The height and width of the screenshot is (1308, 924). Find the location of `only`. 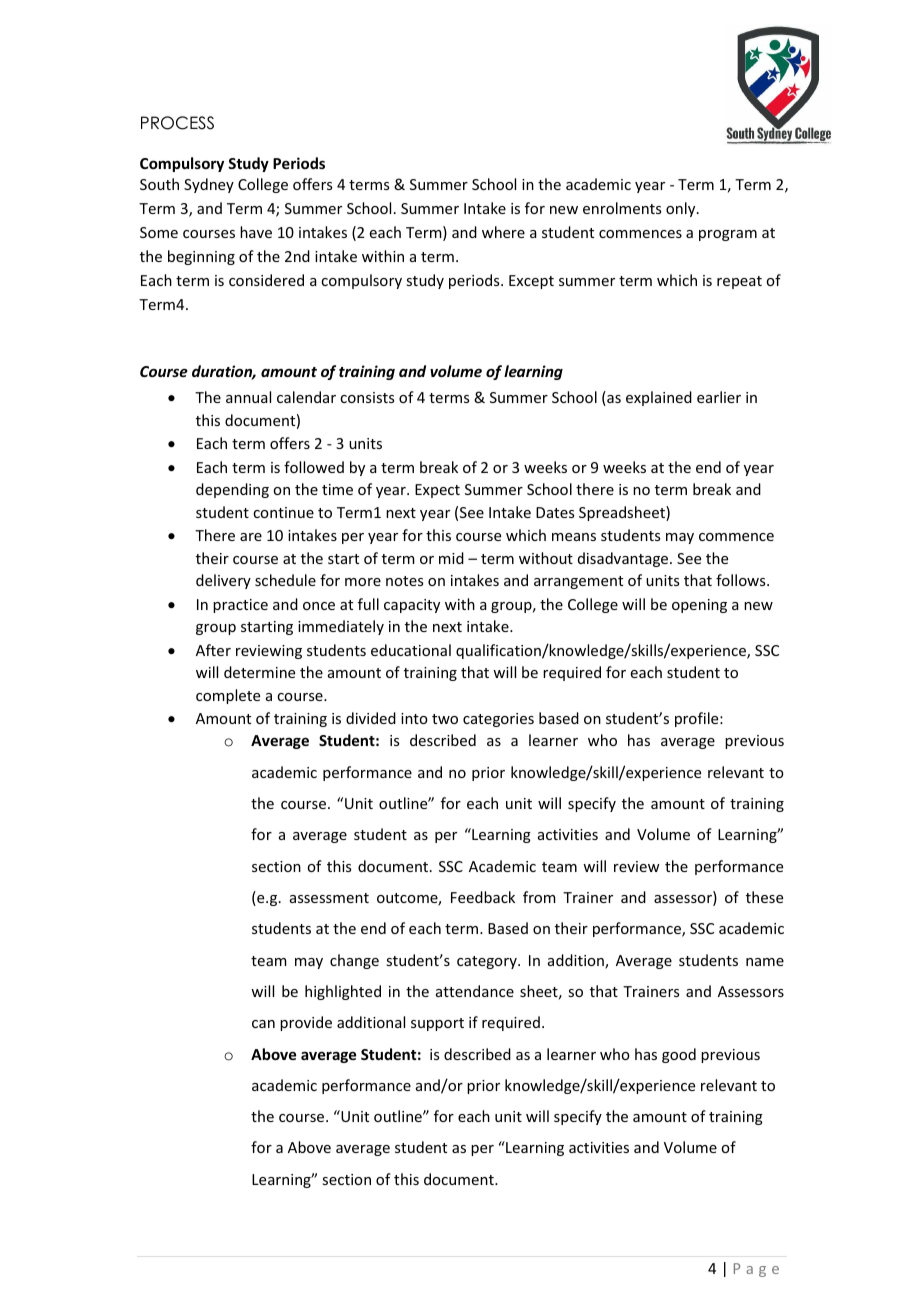

only is located at coordinates (682, 209).
